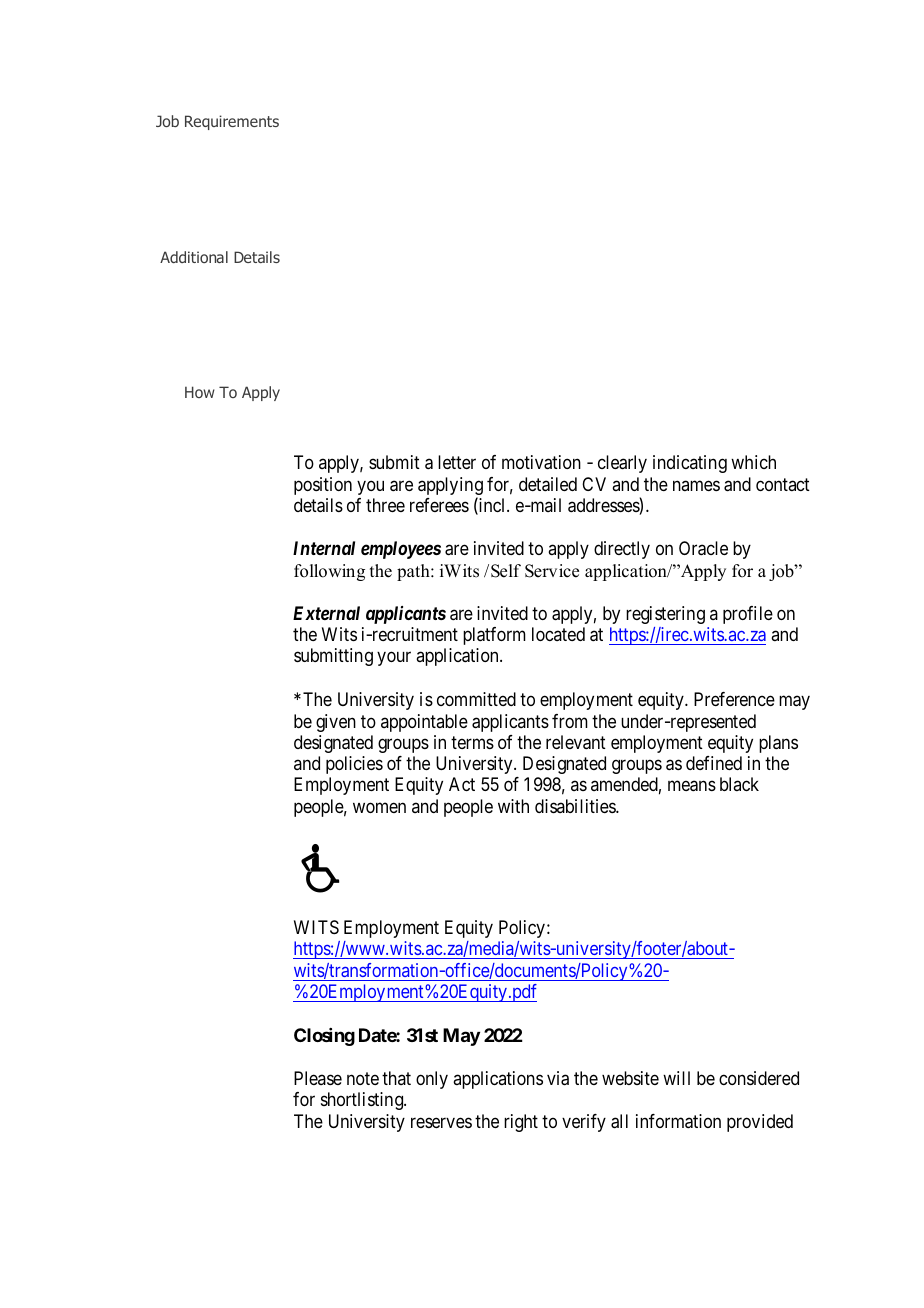  What do you see at coordinates (513, 806) in the document?
I see `with` at bounding box center [513, 806].
